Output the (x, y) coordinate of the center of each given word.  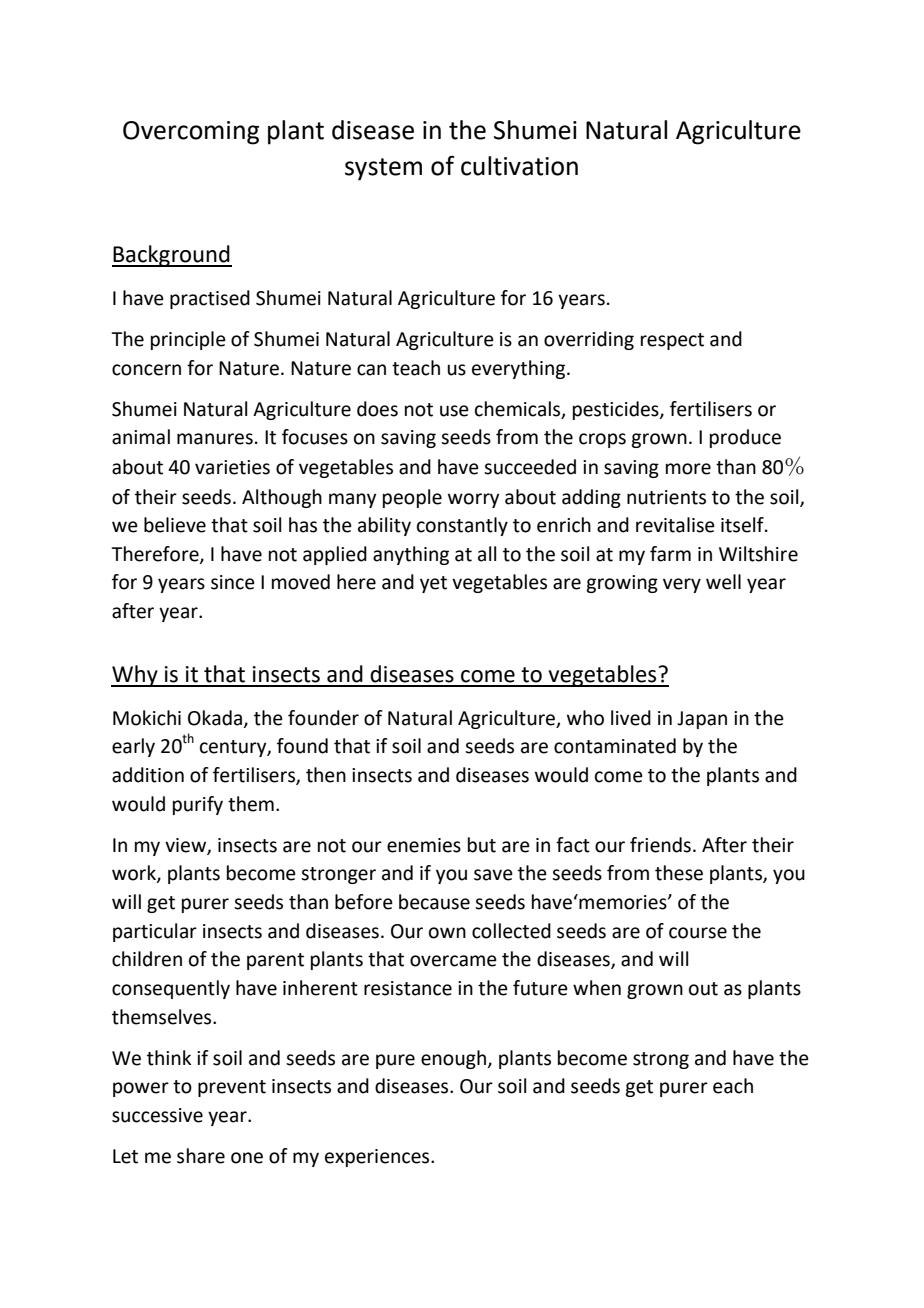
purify (198, 805)
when (597, 988)
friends (660, 845)
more (688, 469)
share (201, 1156)
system (383, 169)
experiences (378, 1158)
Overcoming (191, 133)
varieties (232, 467)
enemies (424, 845)
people (412, 498)
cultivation (519, 166)
